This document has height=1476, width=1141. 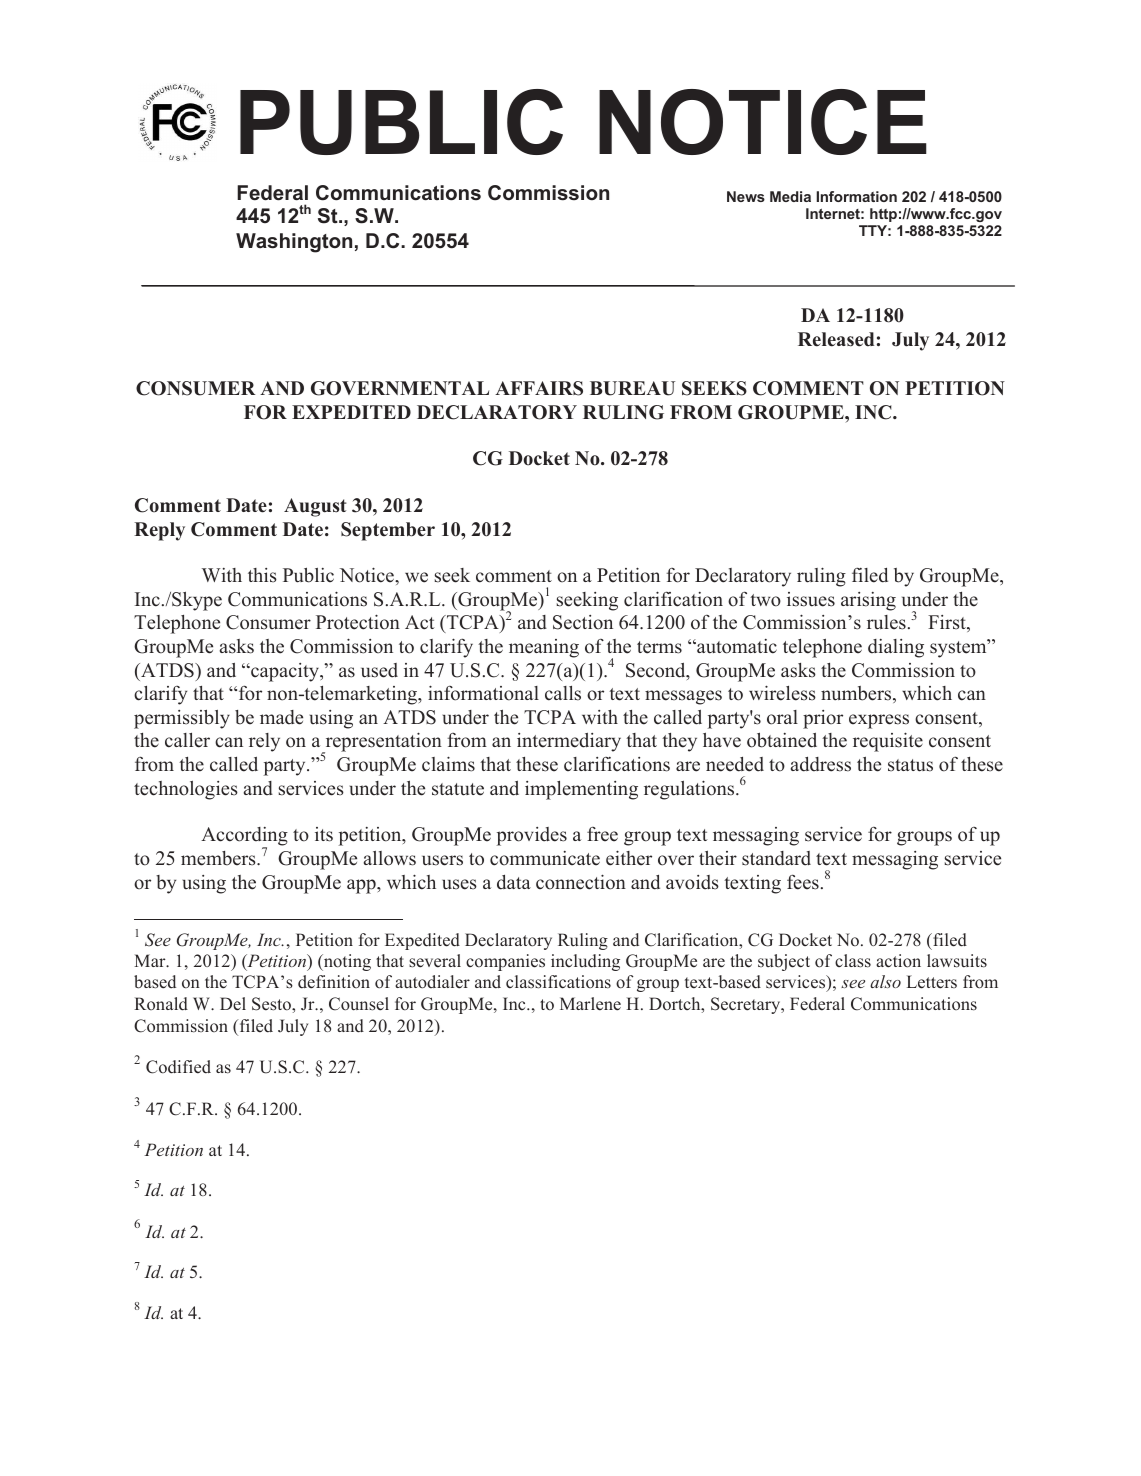 What do you see at coordinates (233, 1004) in the document?
I see `Del` at bounding box center [233, 1004].
